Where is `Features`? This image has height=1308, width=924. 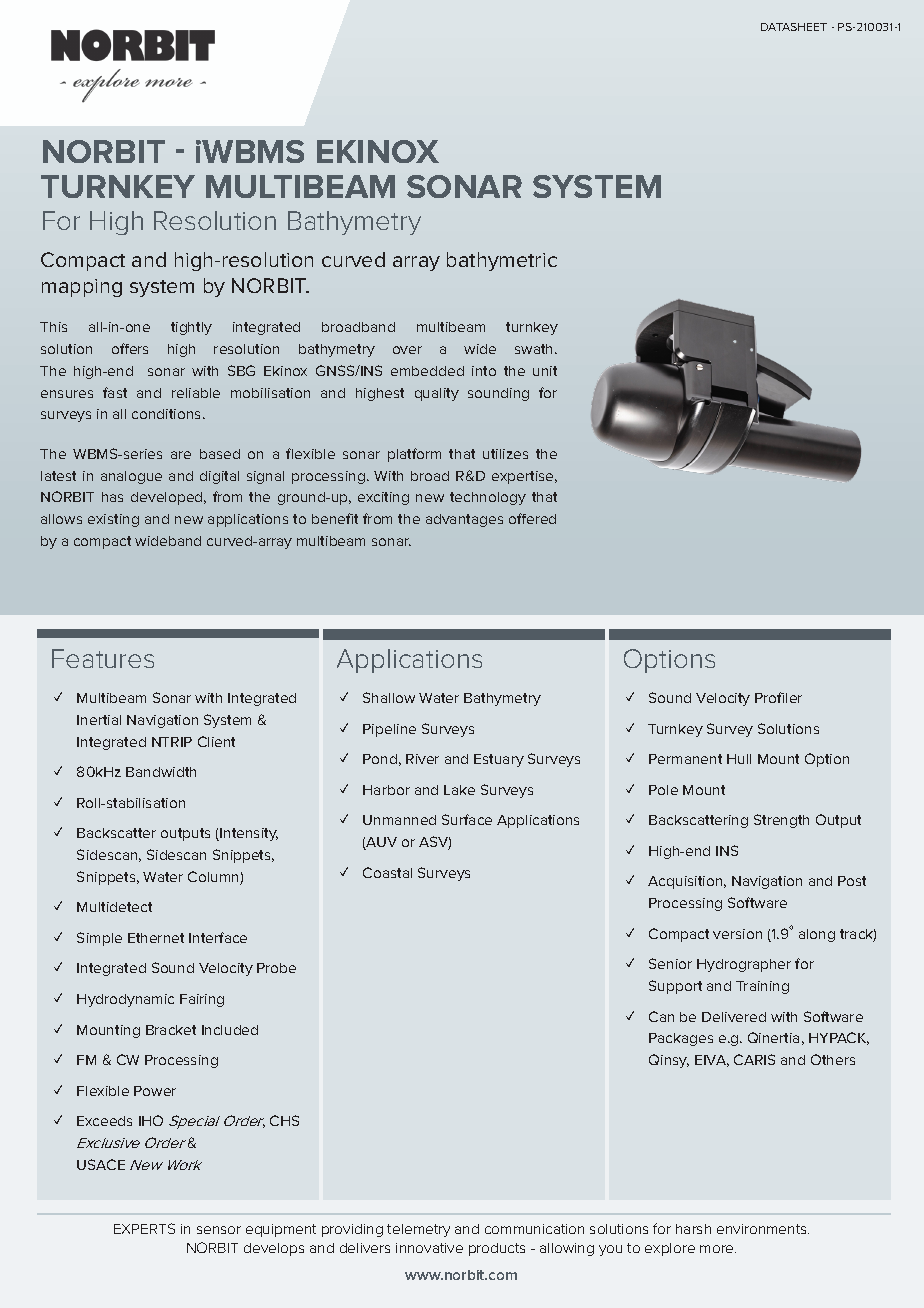
Features is located at coordinates (103, 658).
